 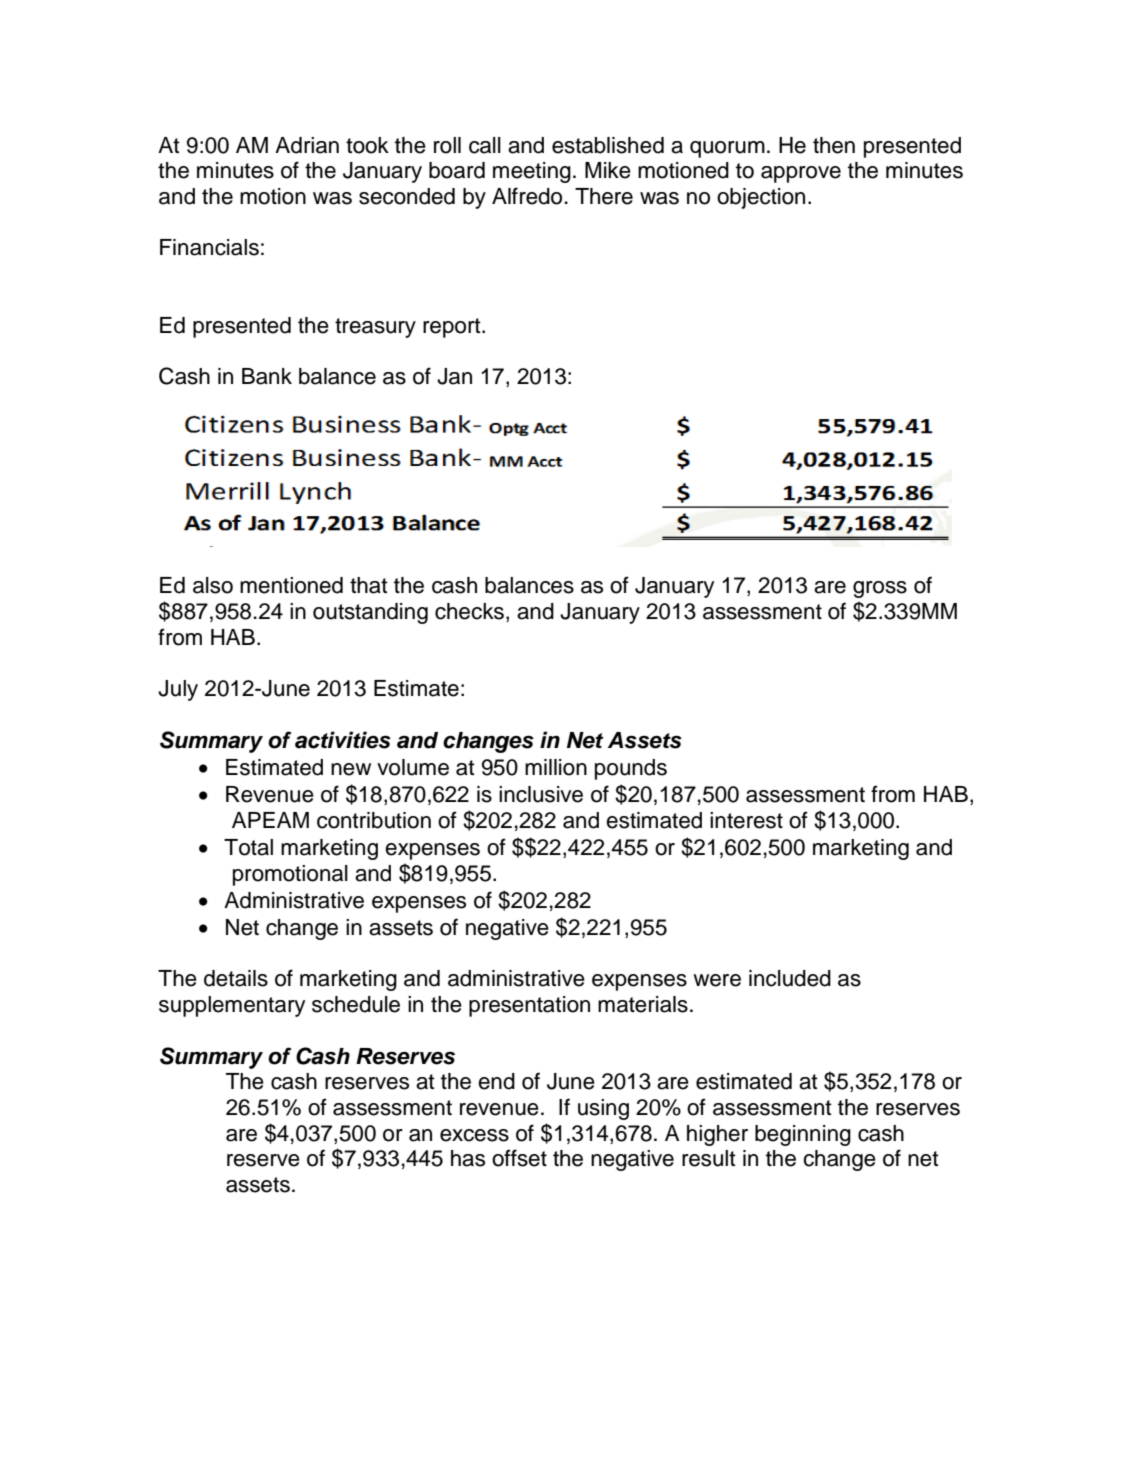 What do you see at coordinates (746, 820) in the image?
I see `interest` at bounding box center [746, 820].
